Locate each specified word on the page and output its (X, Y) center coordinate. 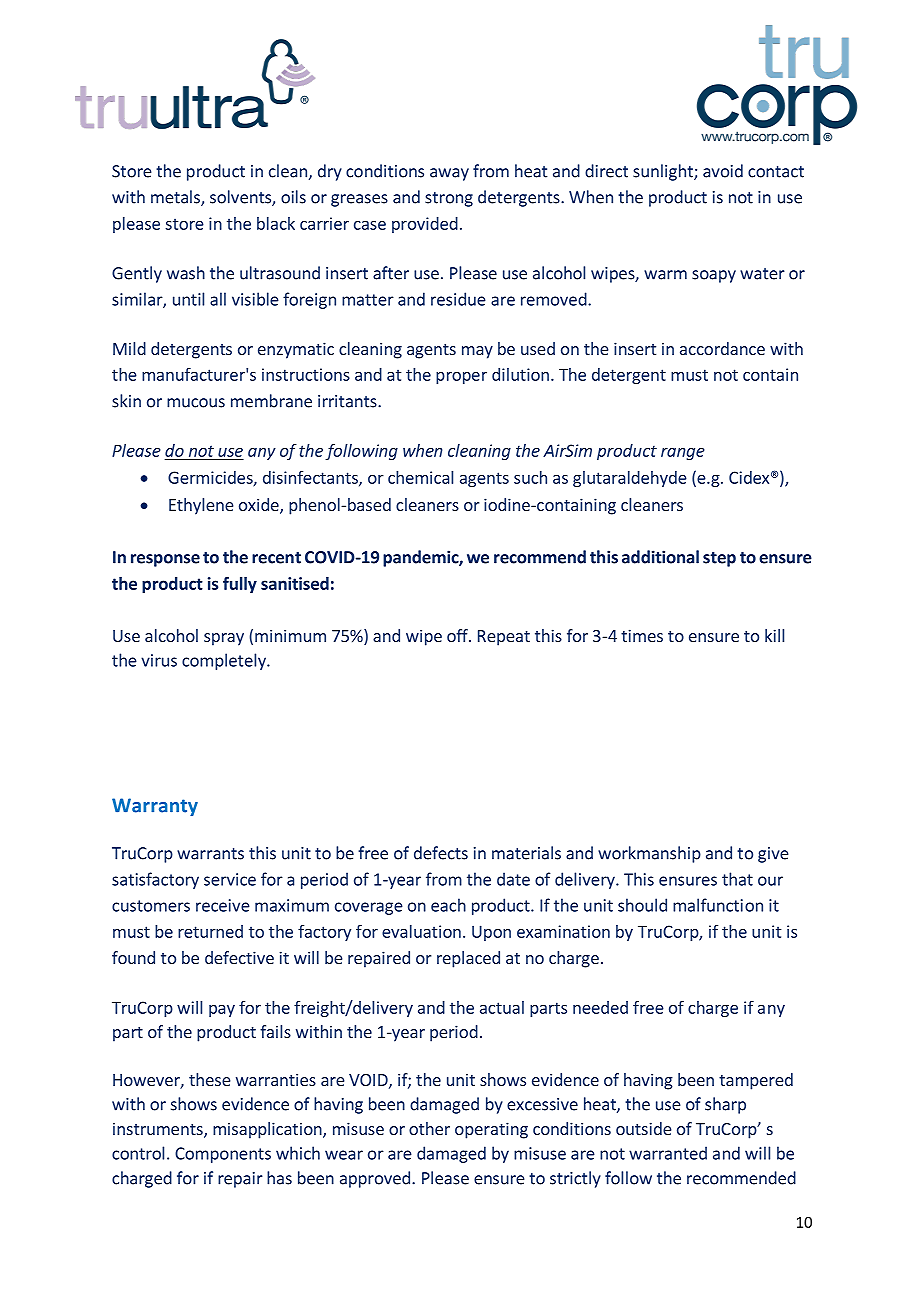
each (448, 905)
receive (223, 905)
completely (225, 661)
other (429, 1128)
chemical (420, 477)
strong (449, 199)
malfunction (718, 905)
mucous (196, 403)
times (642, 635)
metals (176, 198)
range (683, 454)
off (458, 635)
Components (223, 1155)
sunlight (664, 172)
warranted (668, 1153)
